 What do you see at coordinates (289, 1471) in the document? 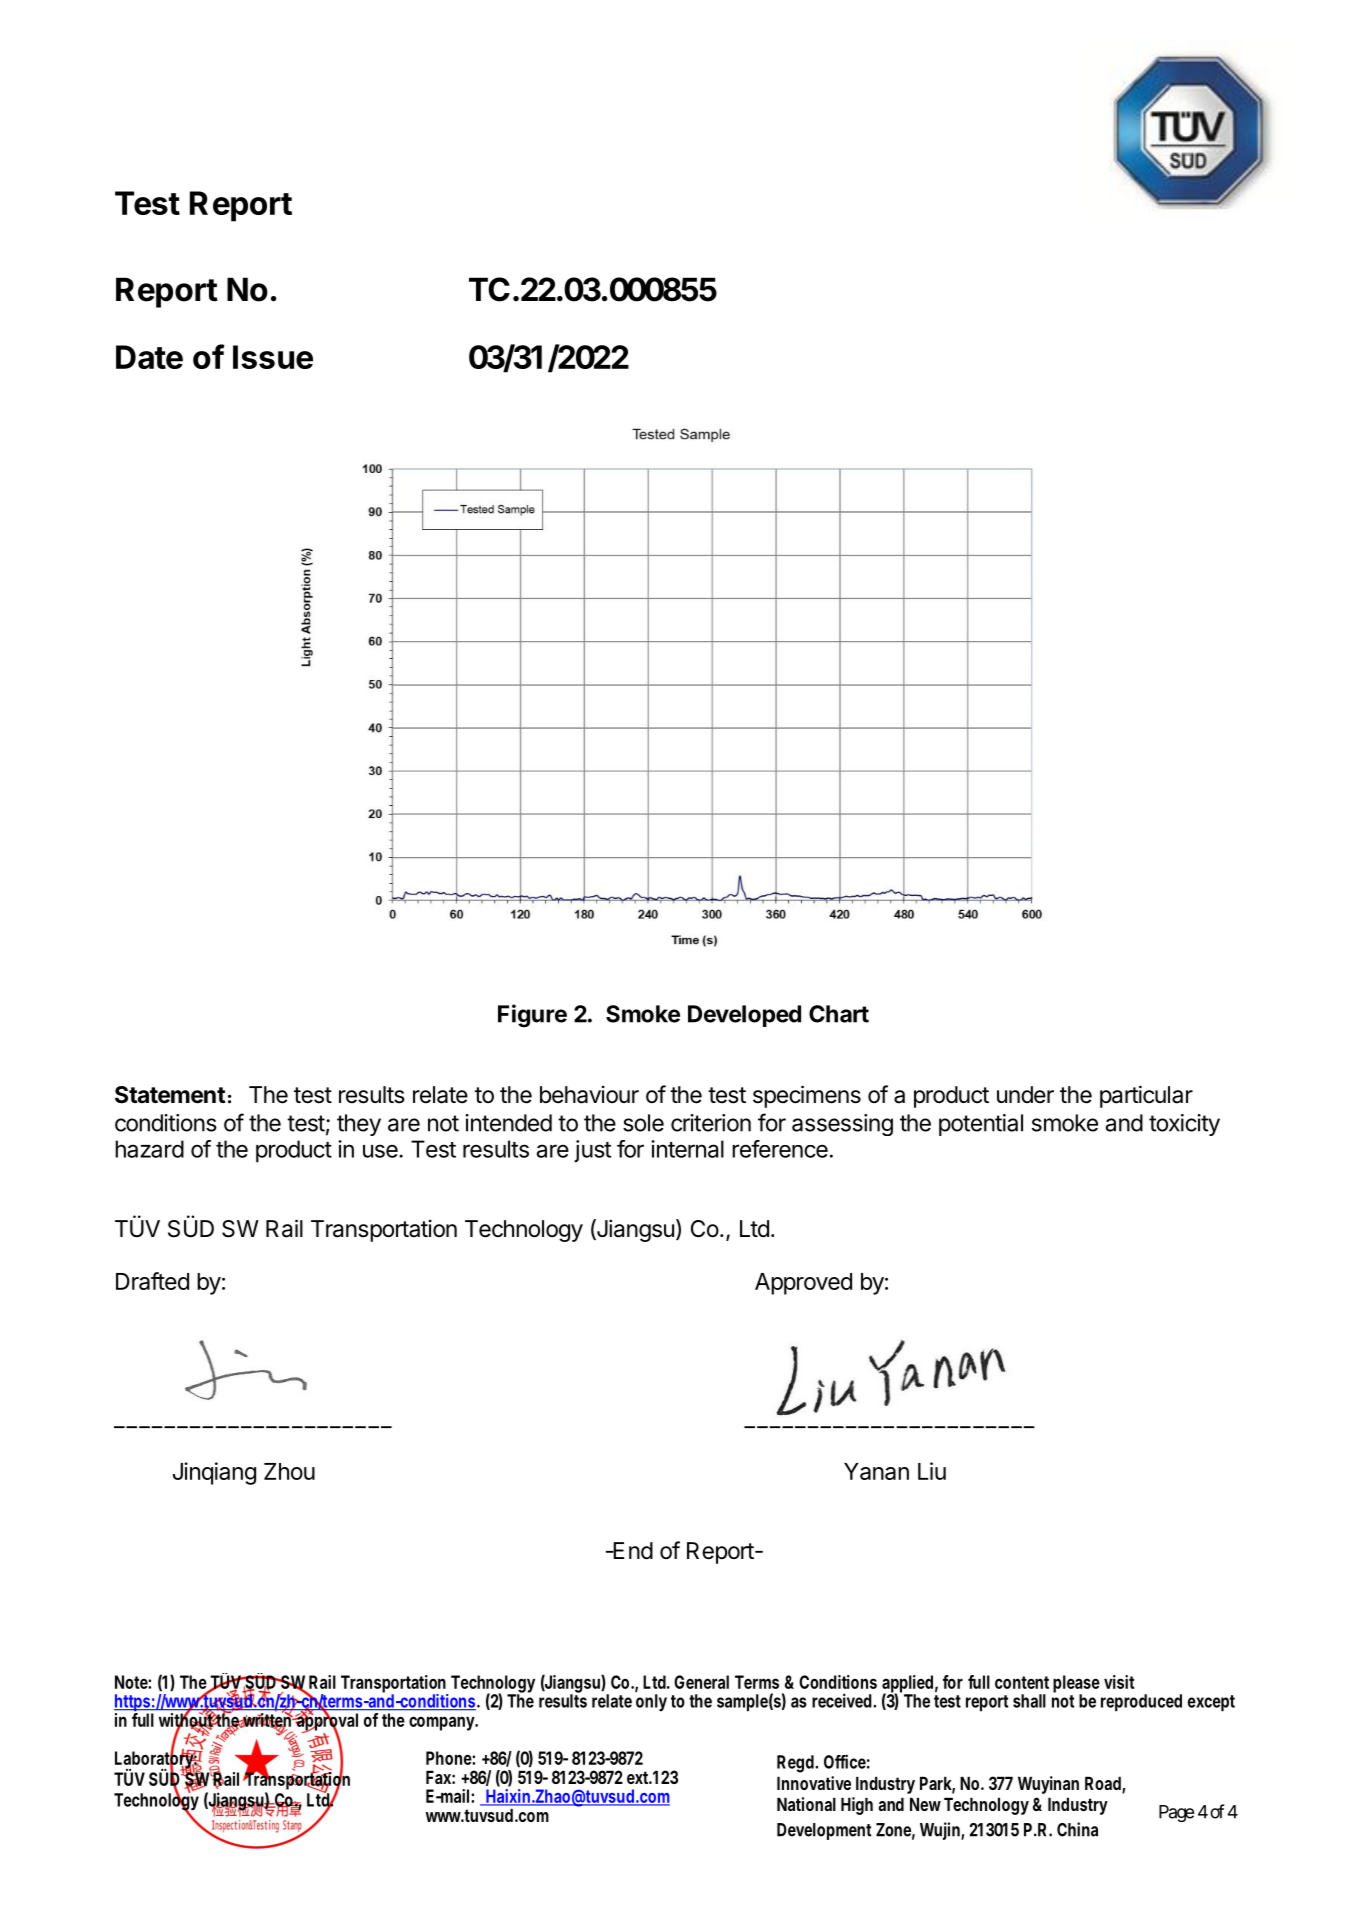
I see `Zhou` at bounding box center [289, 1471].
